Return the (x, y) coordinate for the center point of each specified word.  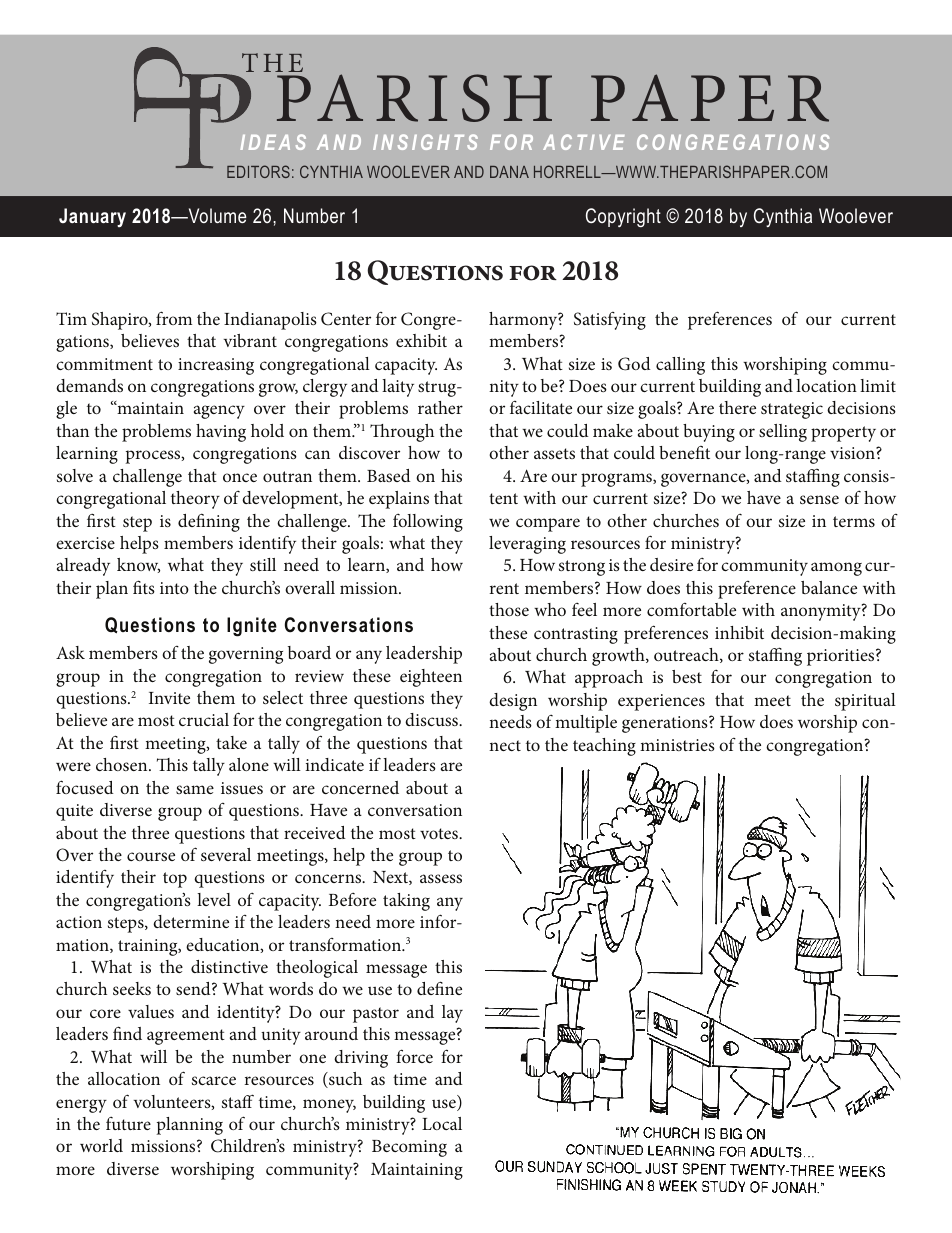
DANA (509, 172)
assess (441, 878)
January (92, 217)
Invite (169, 698)
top (175, 880)
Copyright (623, 217)
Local (442, 1123)
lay (452, 1014)
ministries (677, 745)
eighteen (431, 678)
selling (783, 433)
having (221, 433)
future (128, 1123)
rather (440, 407)
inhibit (739, 632)
